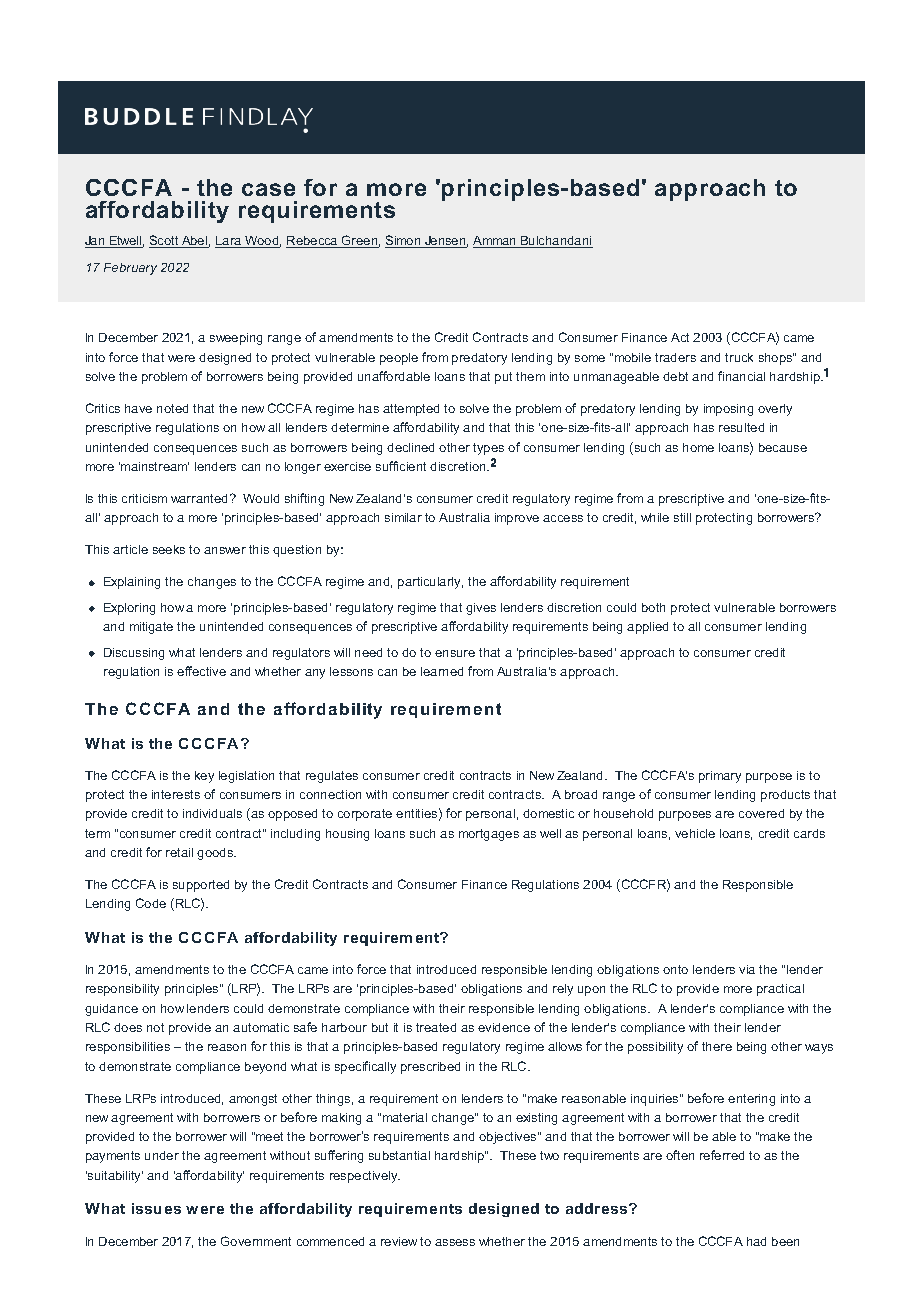 This screenshot has width=924, height=1308. Describe the element at coordinates (165, 241) in the screenshot. I see `Scott` at that location.
